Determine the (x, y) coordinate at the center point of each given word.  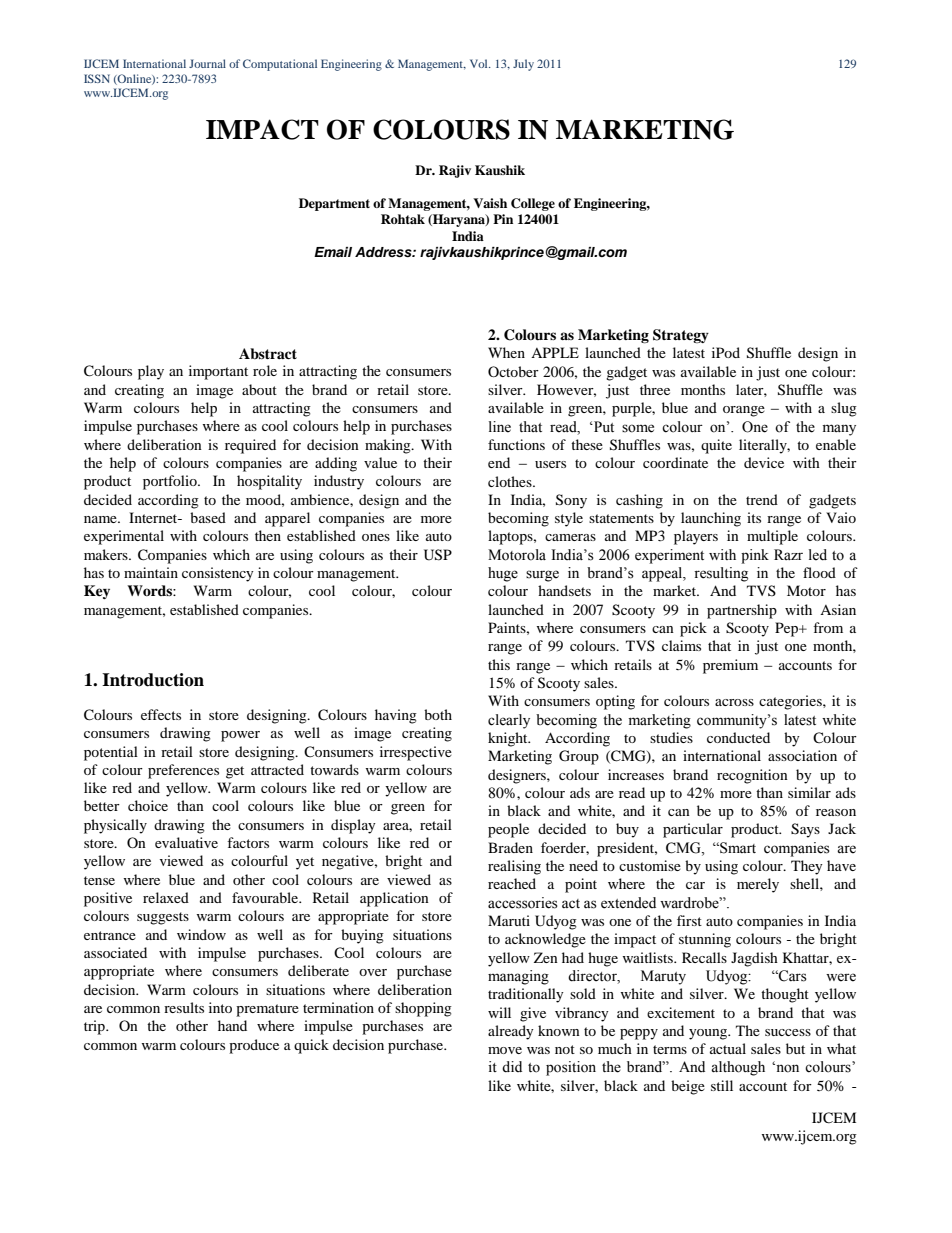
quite (716, 446)
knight (509, 739)
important (218, 372)
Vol (480, 63)
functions (516, 444)
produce (254, 1046)
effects (161, 714)
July (523, 65)
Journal (207, 63)
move (505, 1050)
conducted (738, 737)
